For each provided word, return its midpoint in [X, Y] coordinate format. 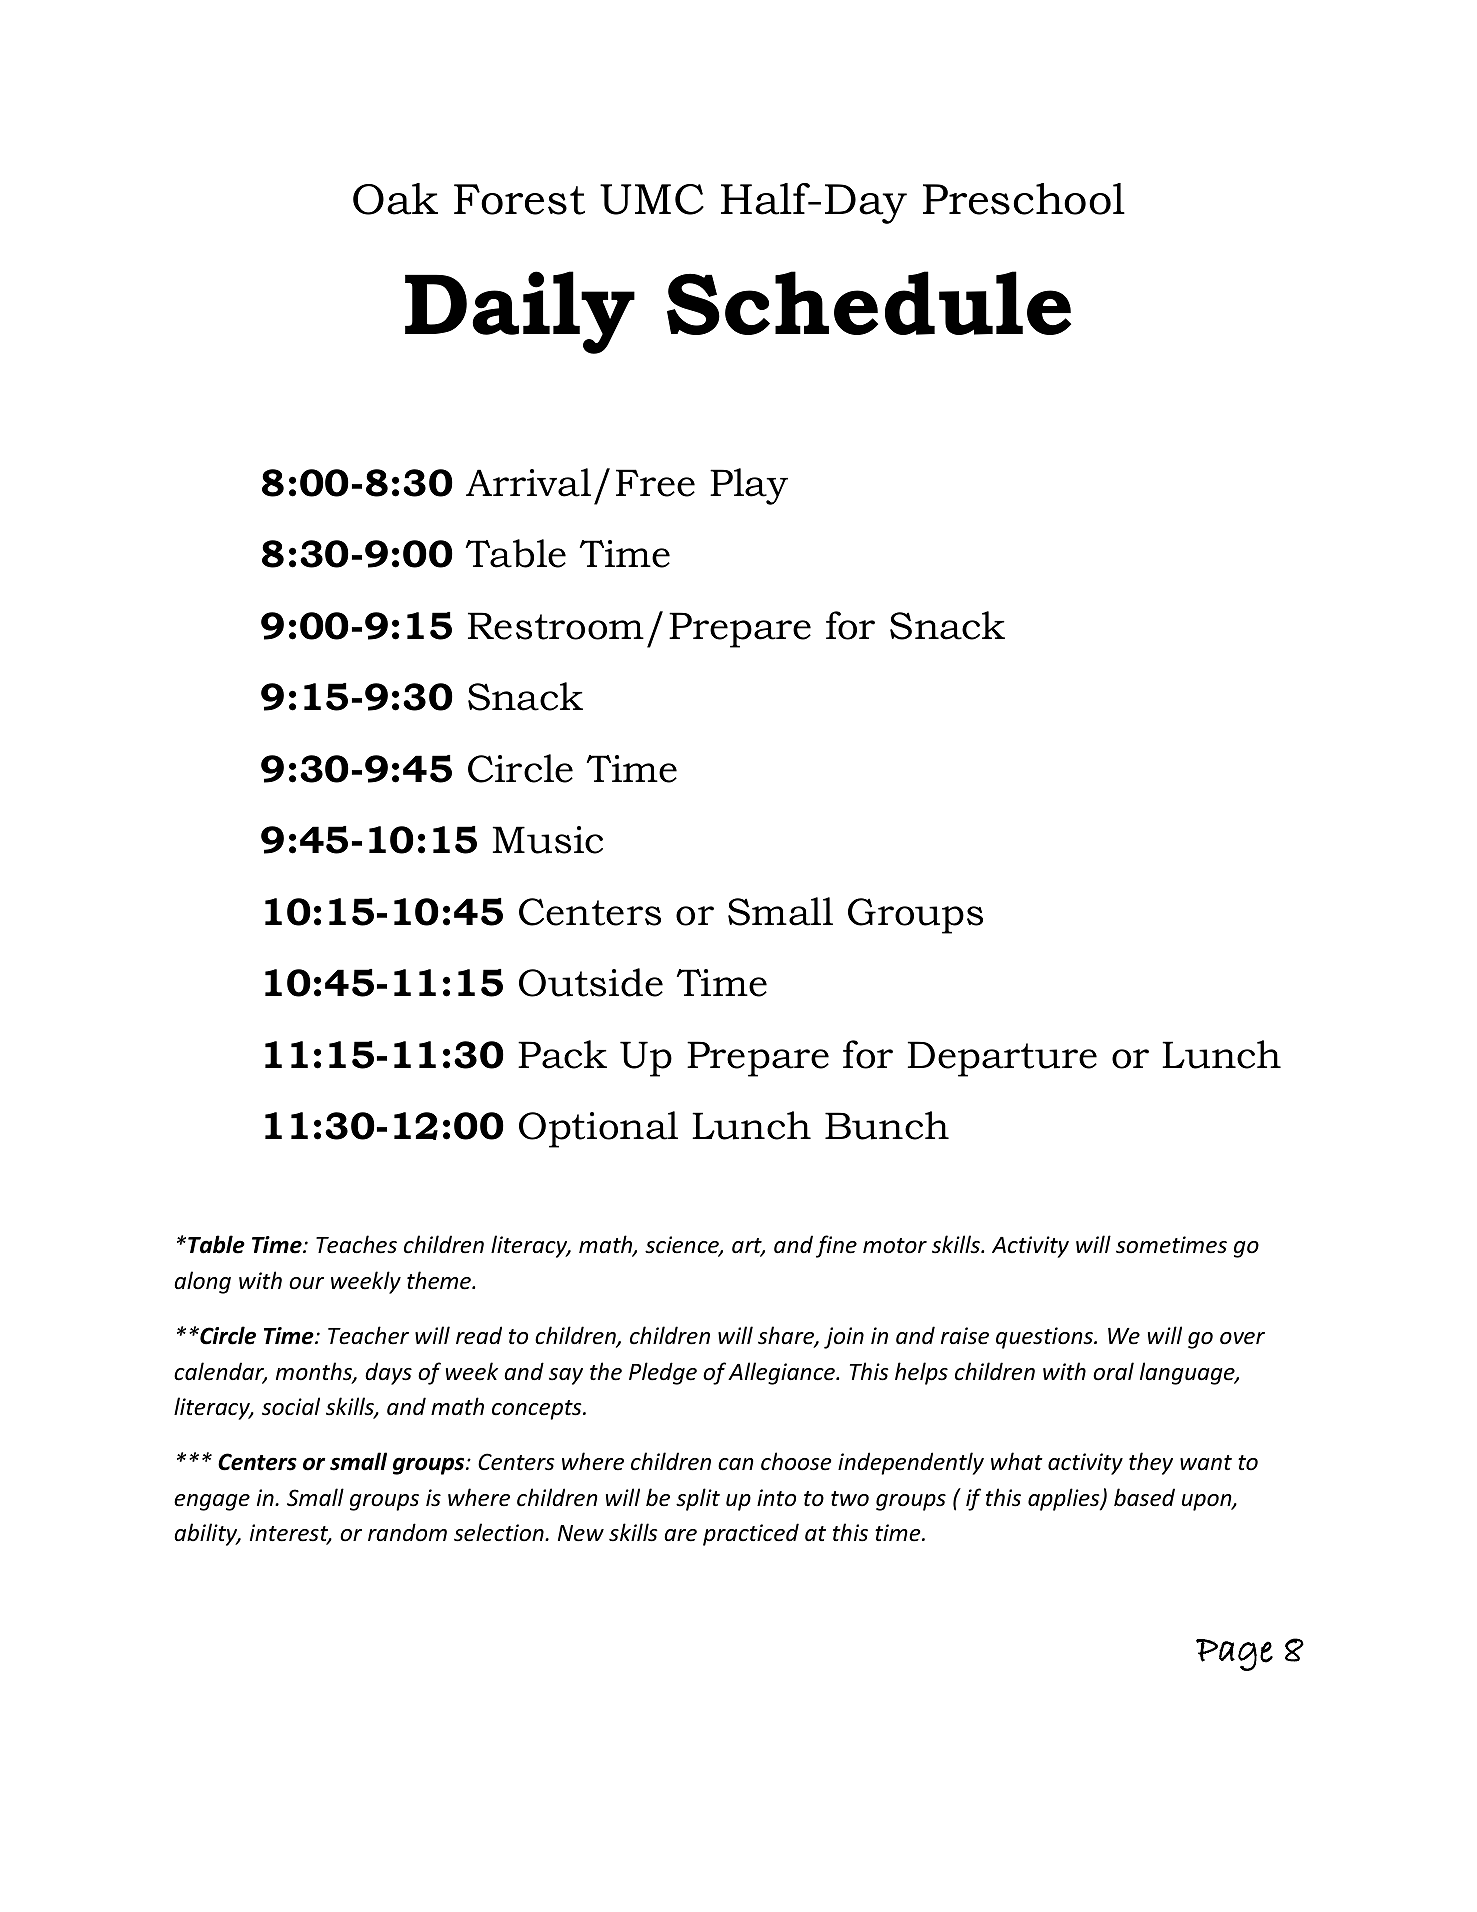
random [407, 1532]
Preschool [1024, 199]
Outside [591, 982]
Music [548, 840]
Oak [395, 199]
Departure [1002, 1059]
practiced [751, 1534]
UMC [652, 199]
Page [1234, 1655]
